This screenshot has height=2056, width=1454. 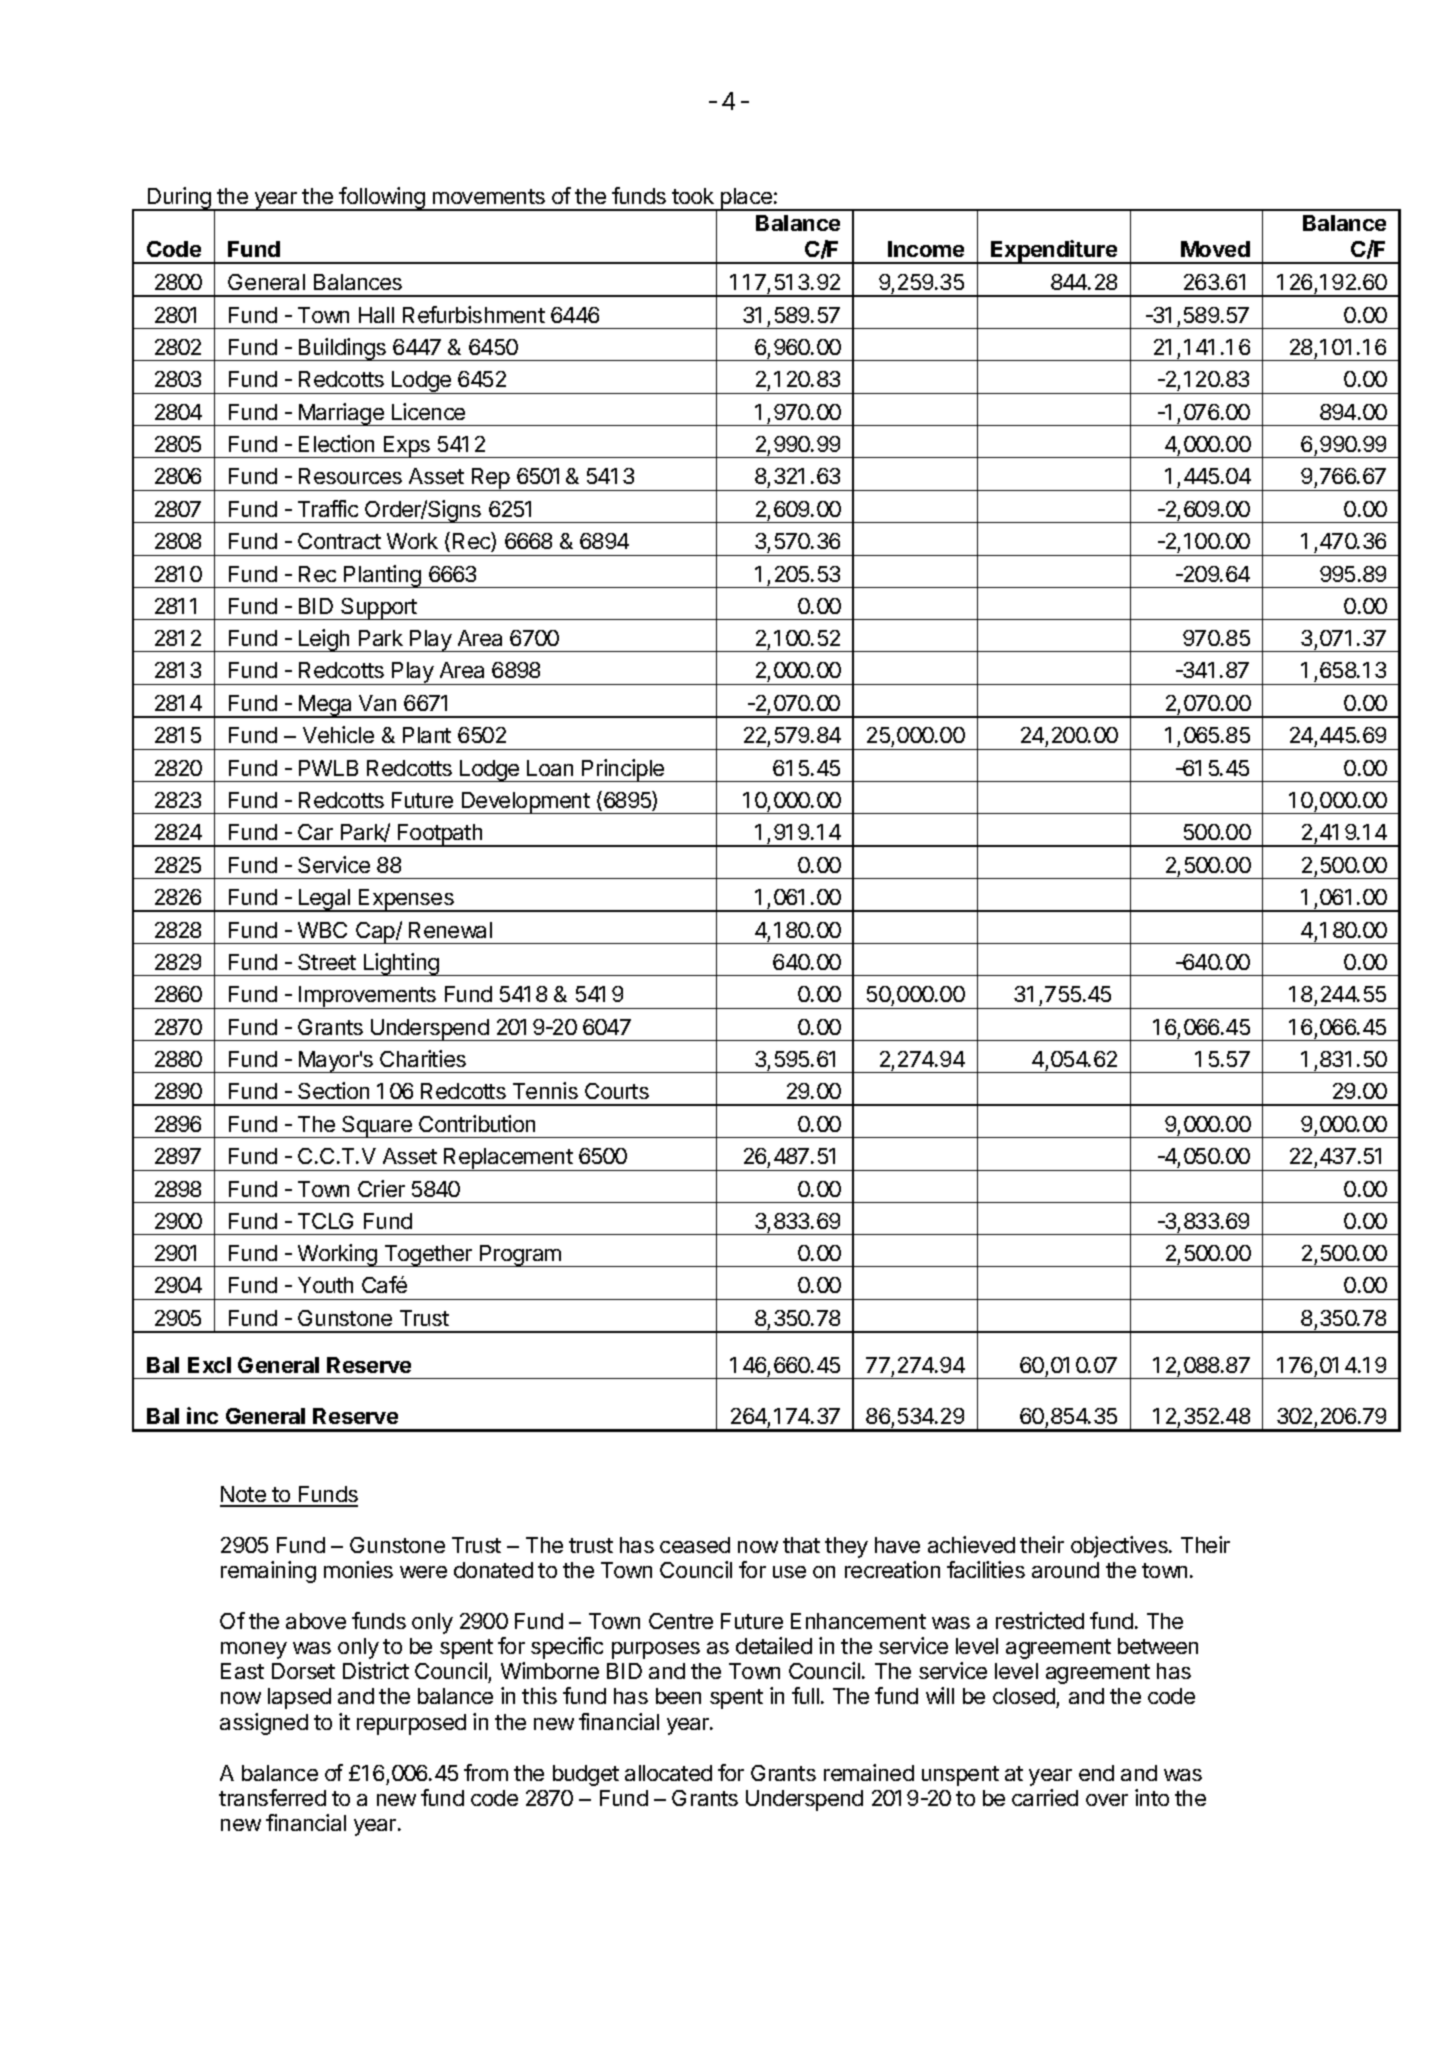 What do you see at coordinates (382, 199) in the screenshot?
I see `following` at bounding box center [382, 199].
